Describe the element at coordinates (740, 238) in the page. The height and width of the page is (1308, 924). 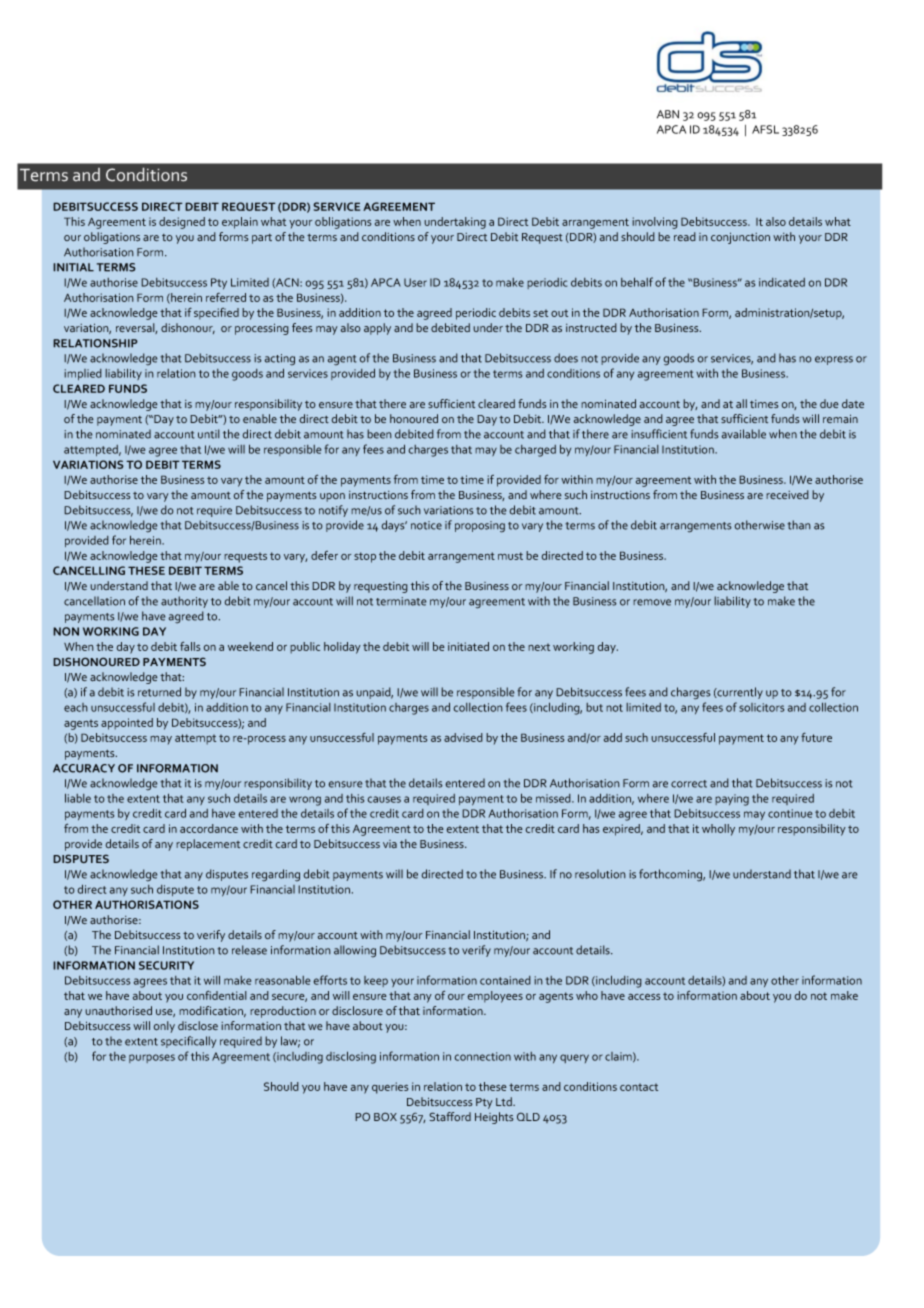
I see `conjunction` at that location.
